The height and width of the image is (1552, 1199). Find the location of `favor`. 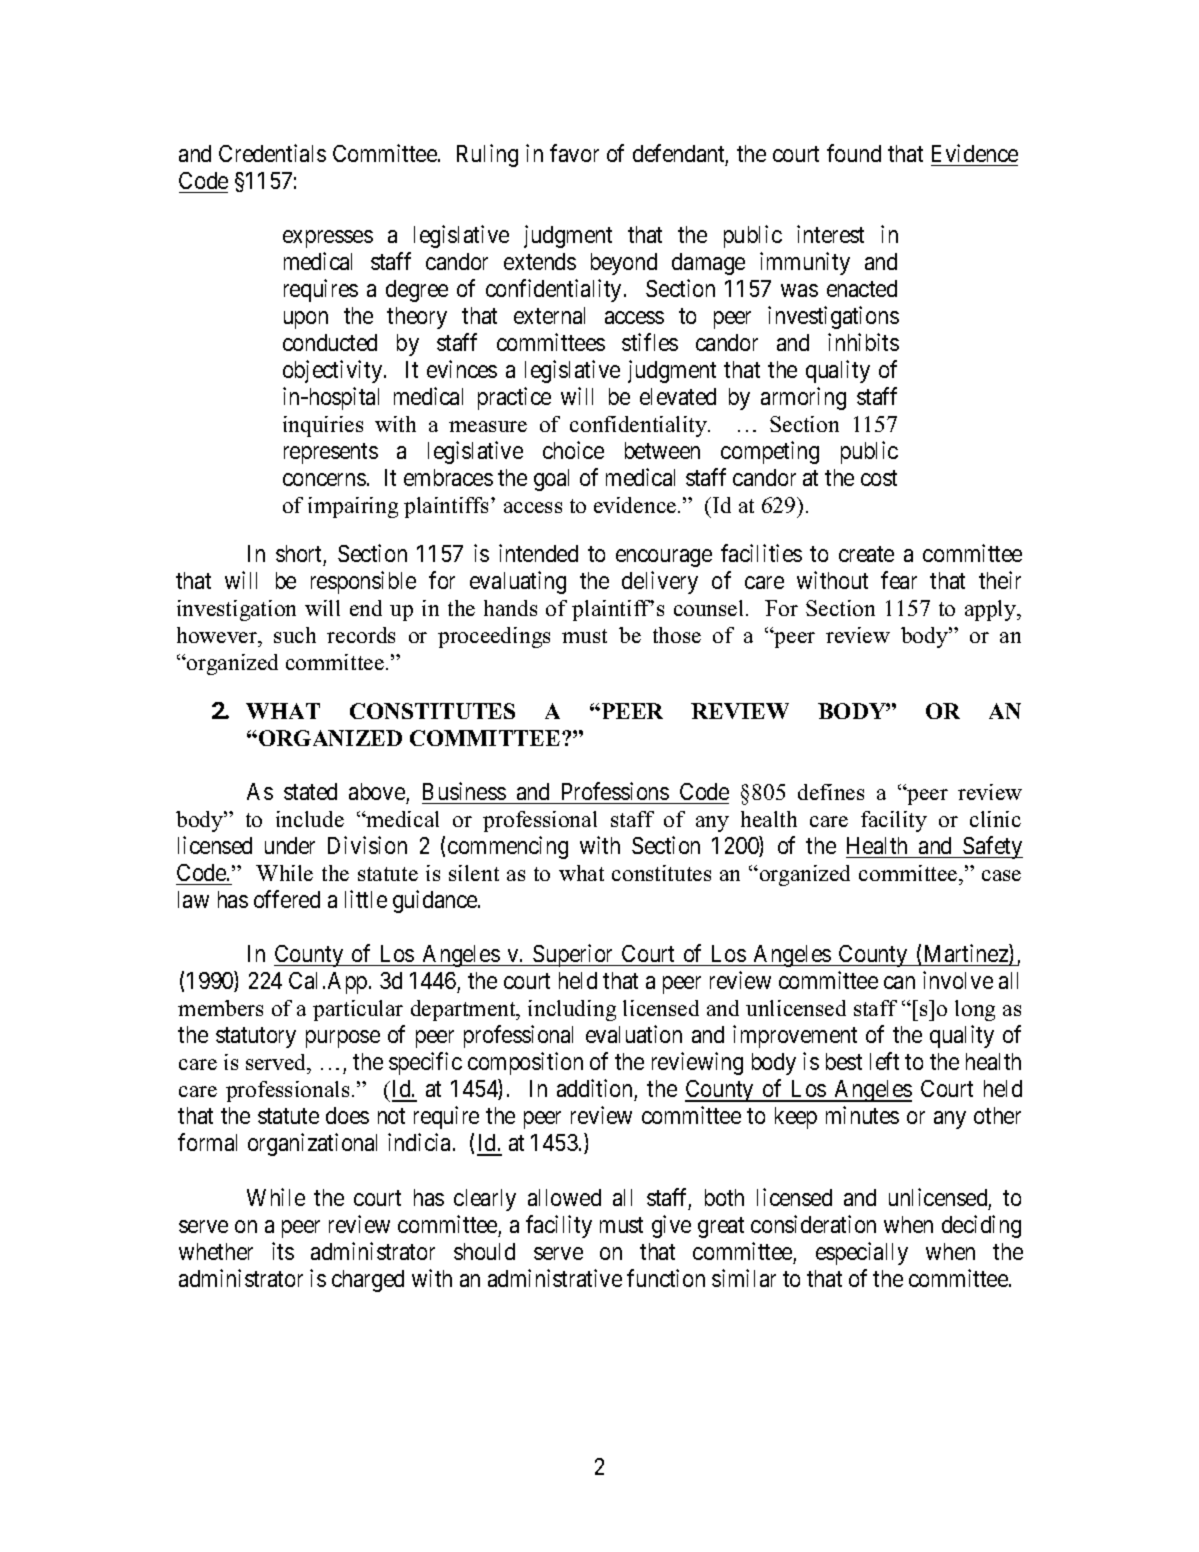

favor is located at coordinates (574, 153).
